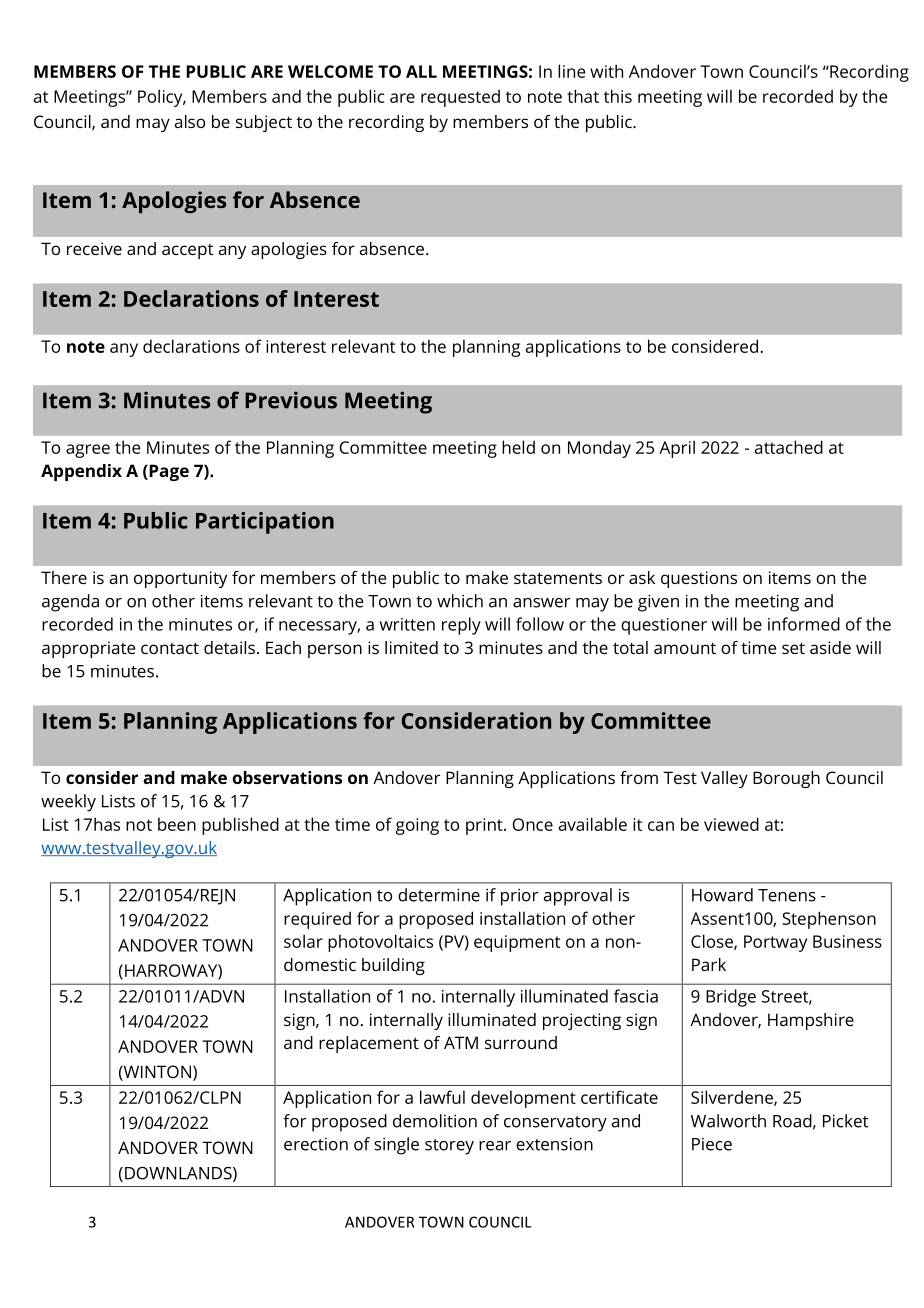 Image resolution: width=924 pixels, height=1308 pixels. Describe the element at coordinates (518, 447) in the document. I see `held` at that location.
